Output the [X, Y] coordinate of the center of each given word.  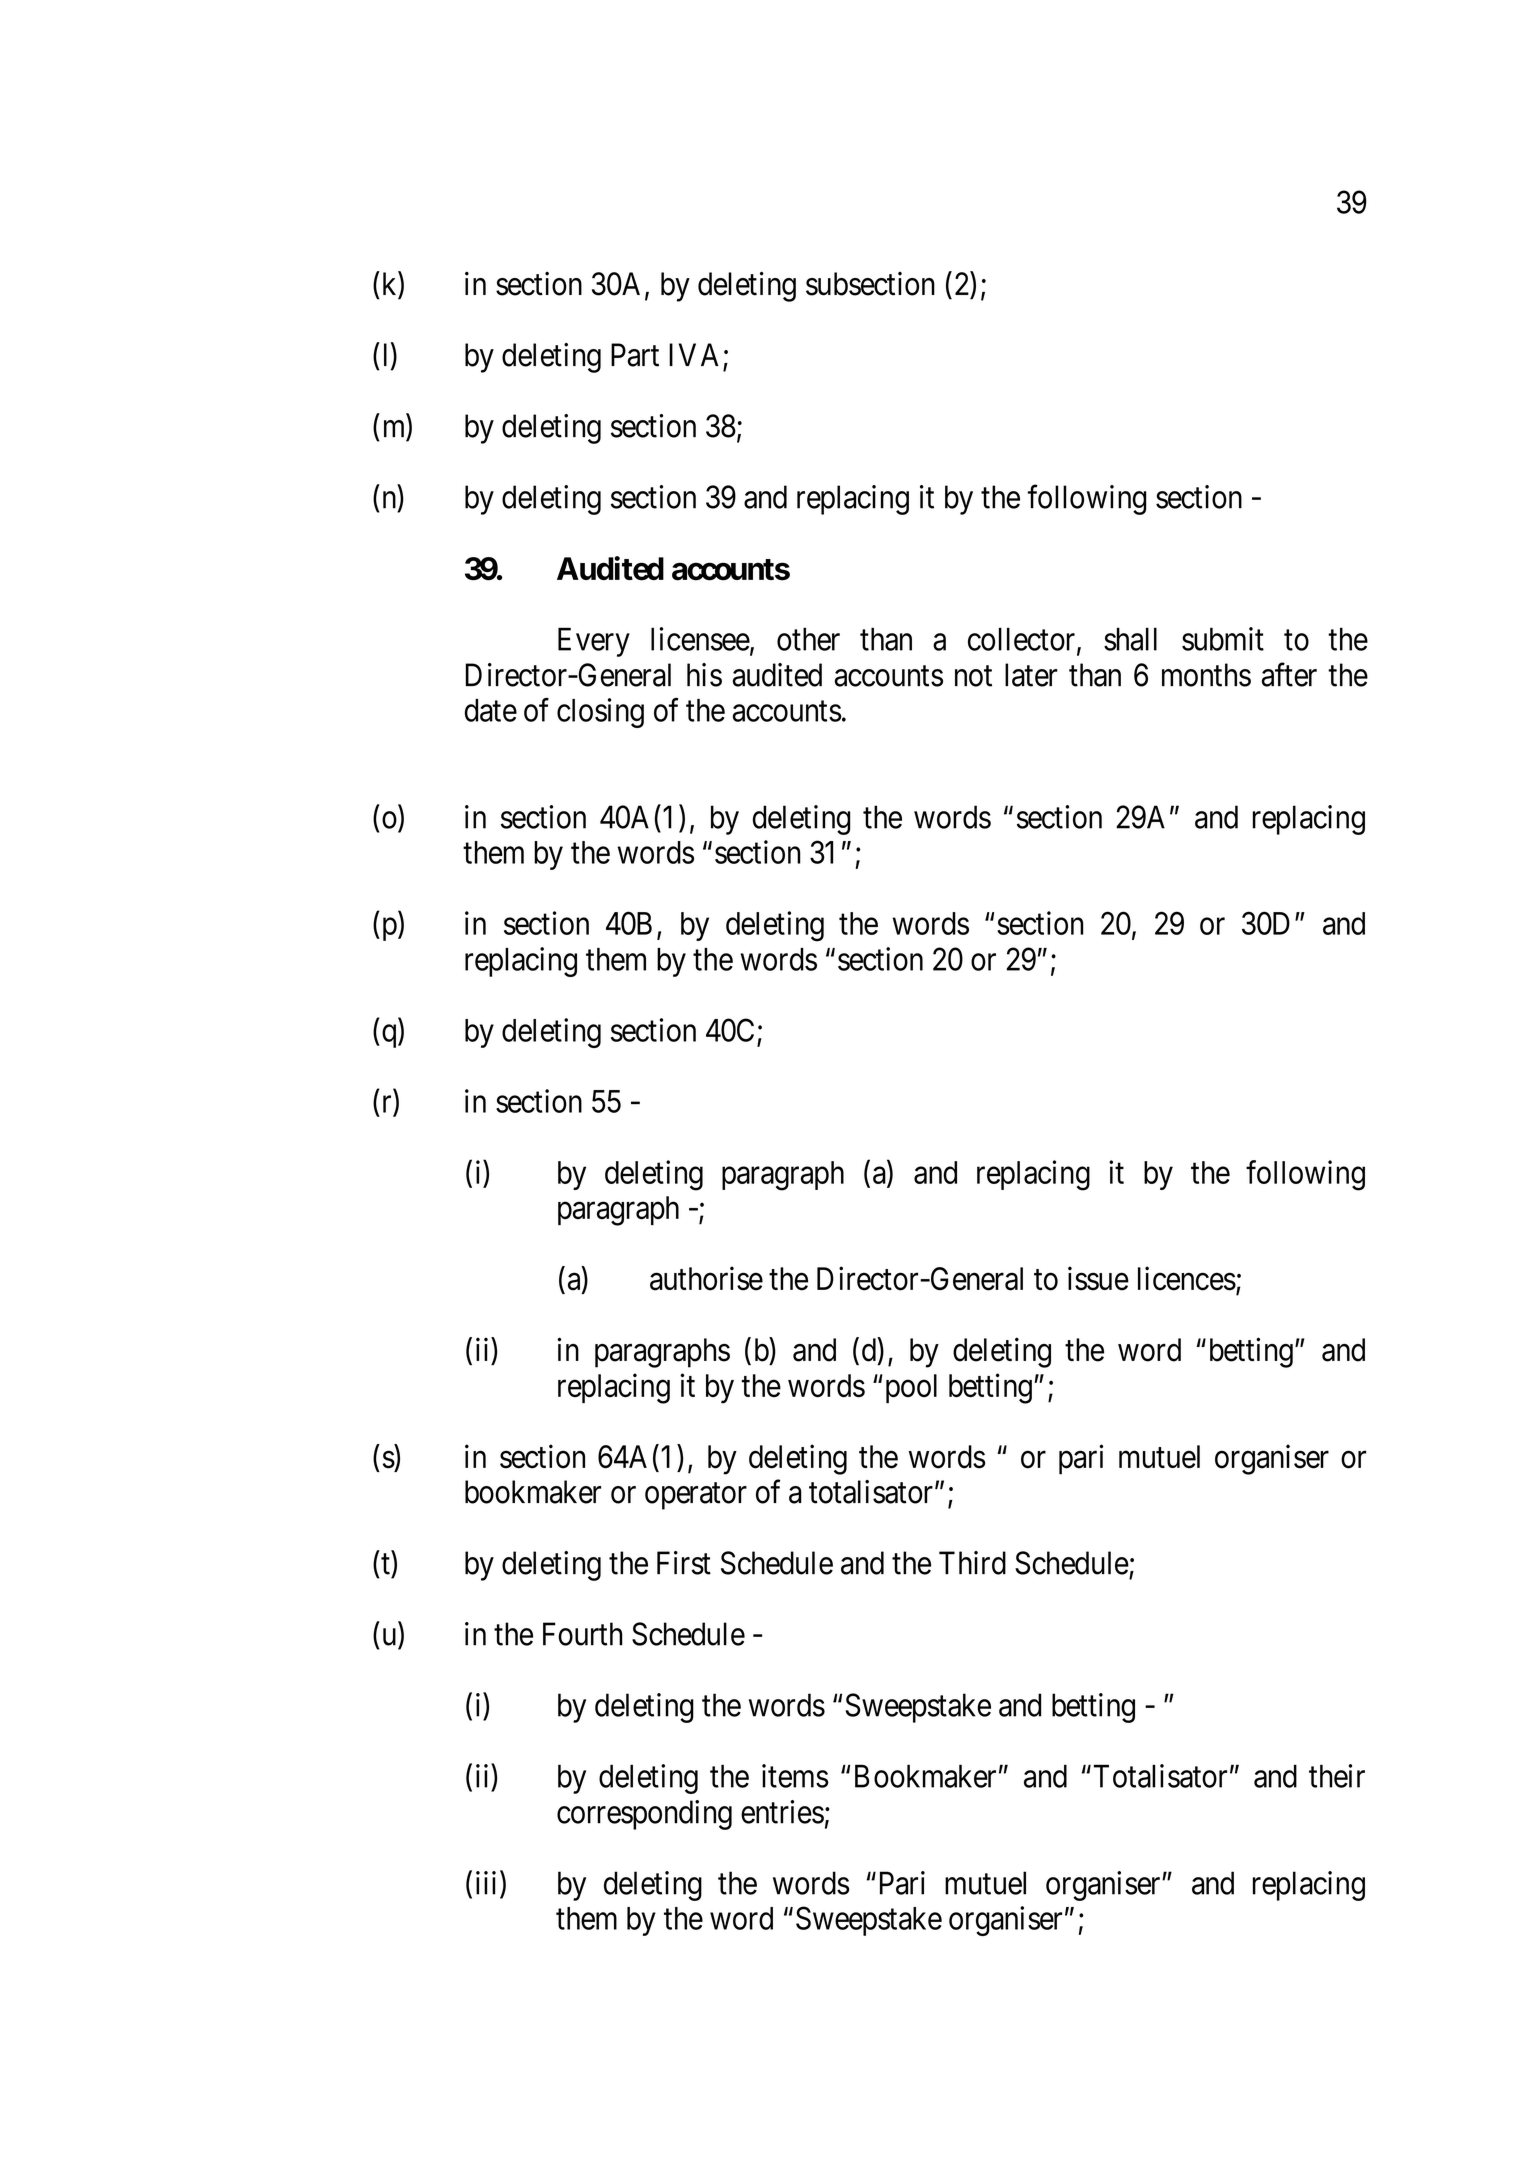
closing [600, 713]
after [1289, 675]
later [1031, 675]
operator [696, 1496]
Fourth [583, 1634]
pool [909, 1388]
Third [972, 1563]
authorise [706, 1278]
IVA [694, 354]
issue [1098, 1278]
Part [635, 355]
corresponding [644, 1815]
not [973, 676]
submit [1223, 639]
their [1337, 1776]
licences [1187, 1278]
